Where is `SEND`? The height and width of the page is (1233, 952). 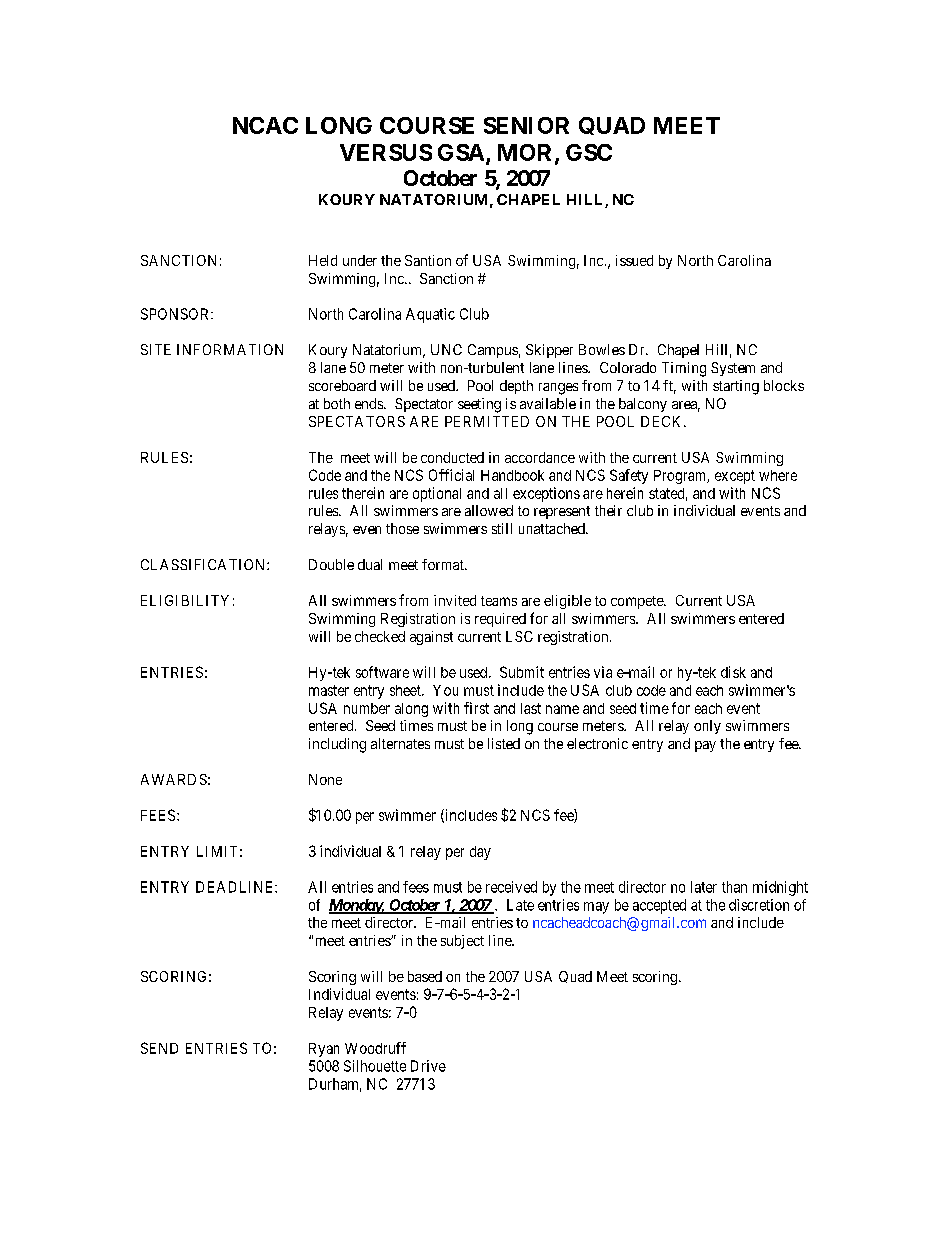 SEND is located at coordinates (159, 1048).
